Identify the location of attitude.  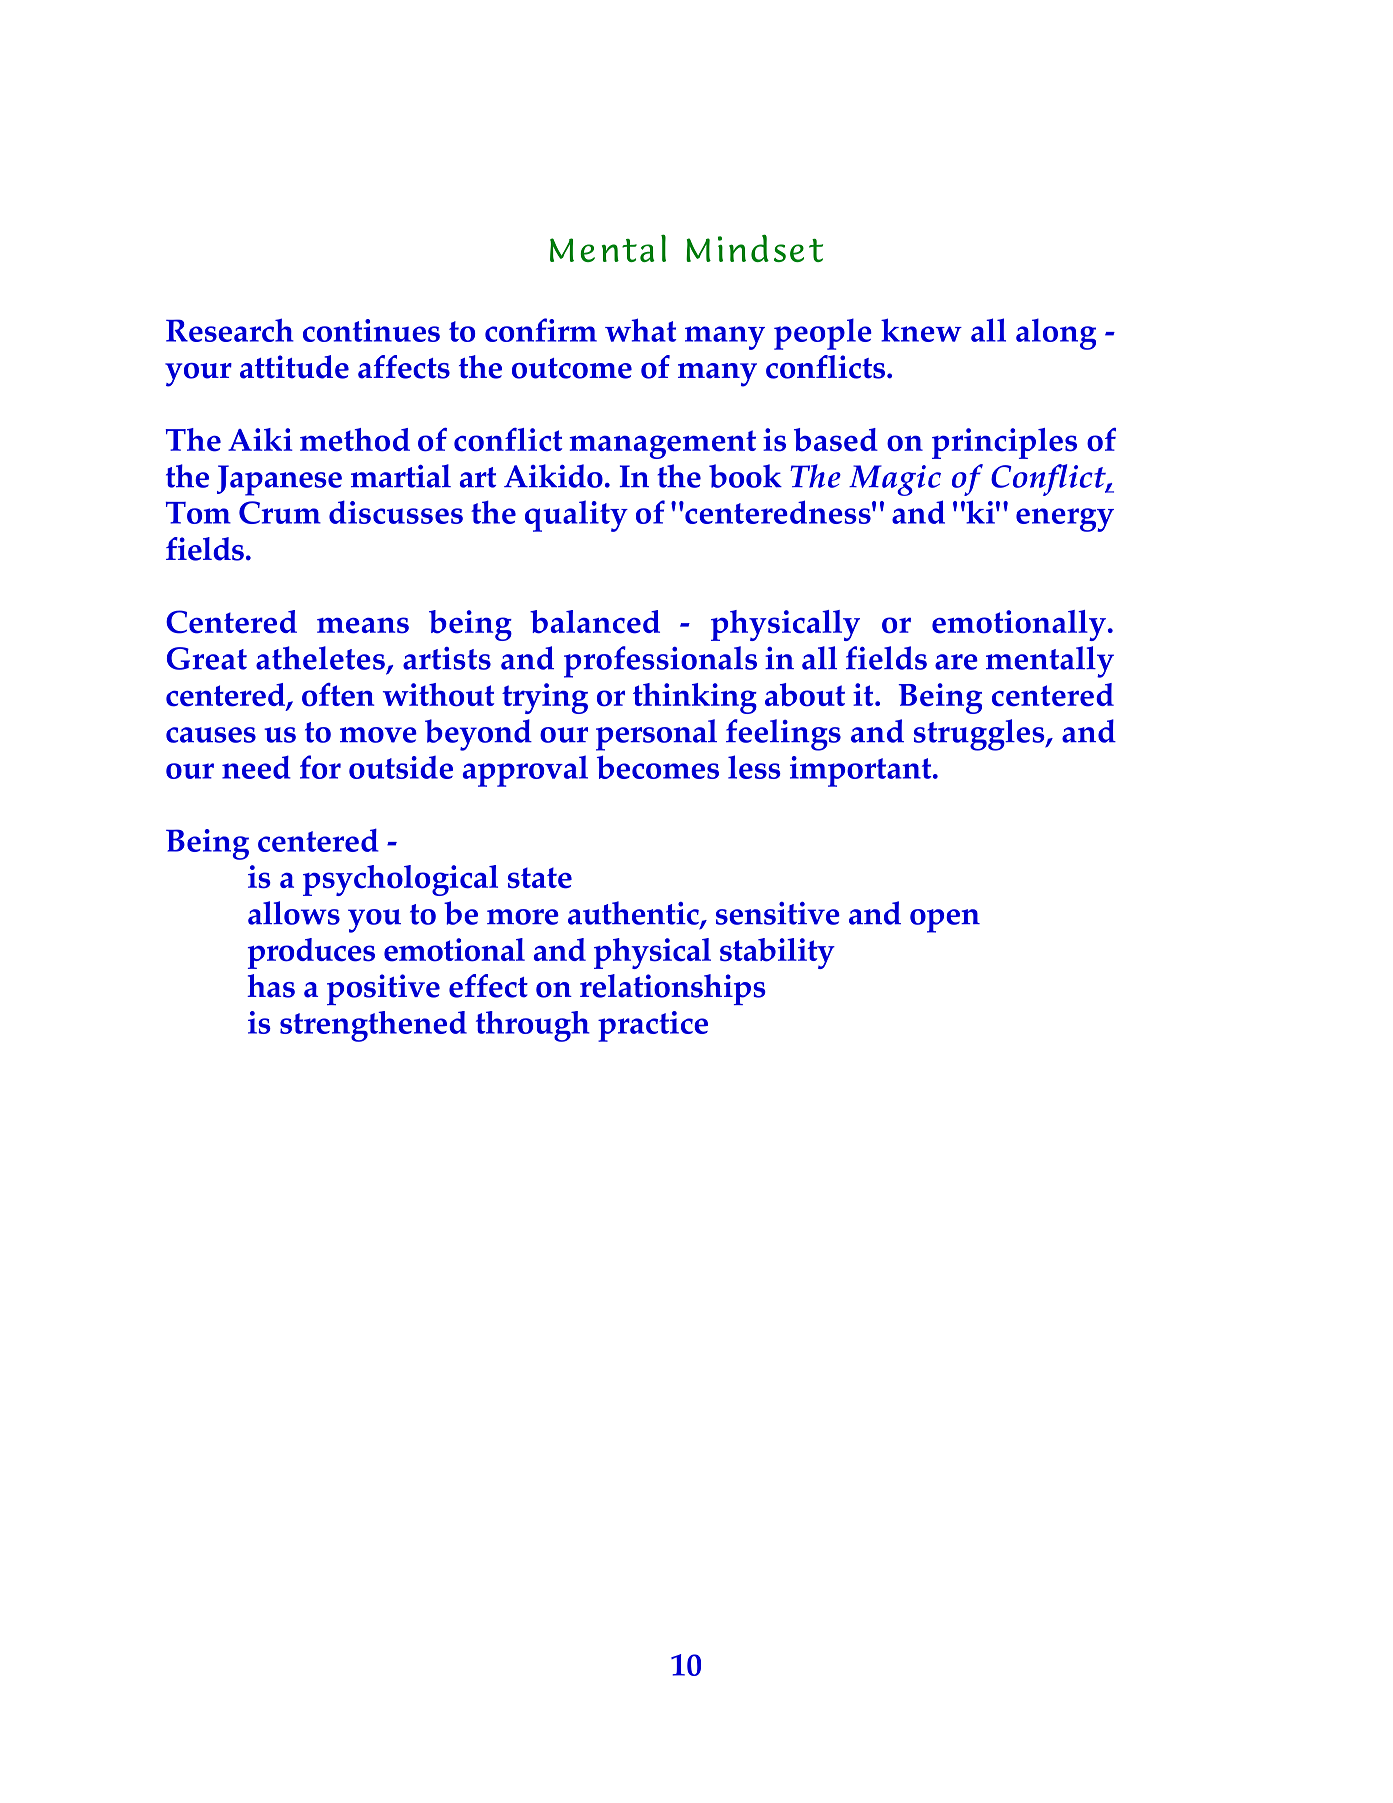
(294, 367).
